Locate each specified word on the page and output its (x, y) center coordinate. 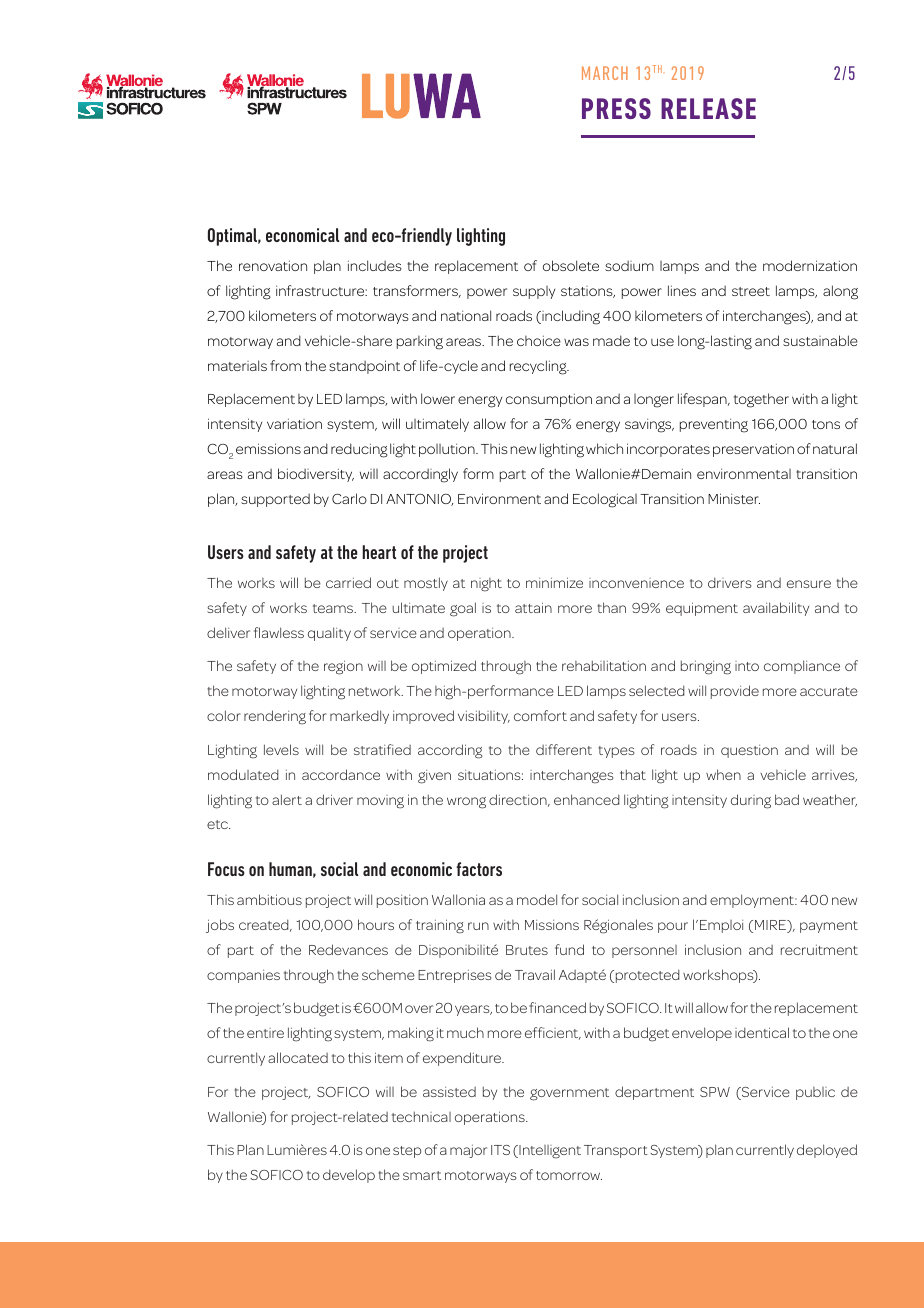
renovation (273, 265)
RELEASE (708, 108)
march (605, 73)
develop (349, 1176)
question (749, 751)
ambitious (269, 899)
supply (534, 292)
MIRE (772, 926)
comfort (540, 715)
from (285, 365)
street (751, 291)
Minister (734, 498)
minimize (554, 582)
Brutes (527, 950)
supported (275, 500)
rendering (275, 717)
